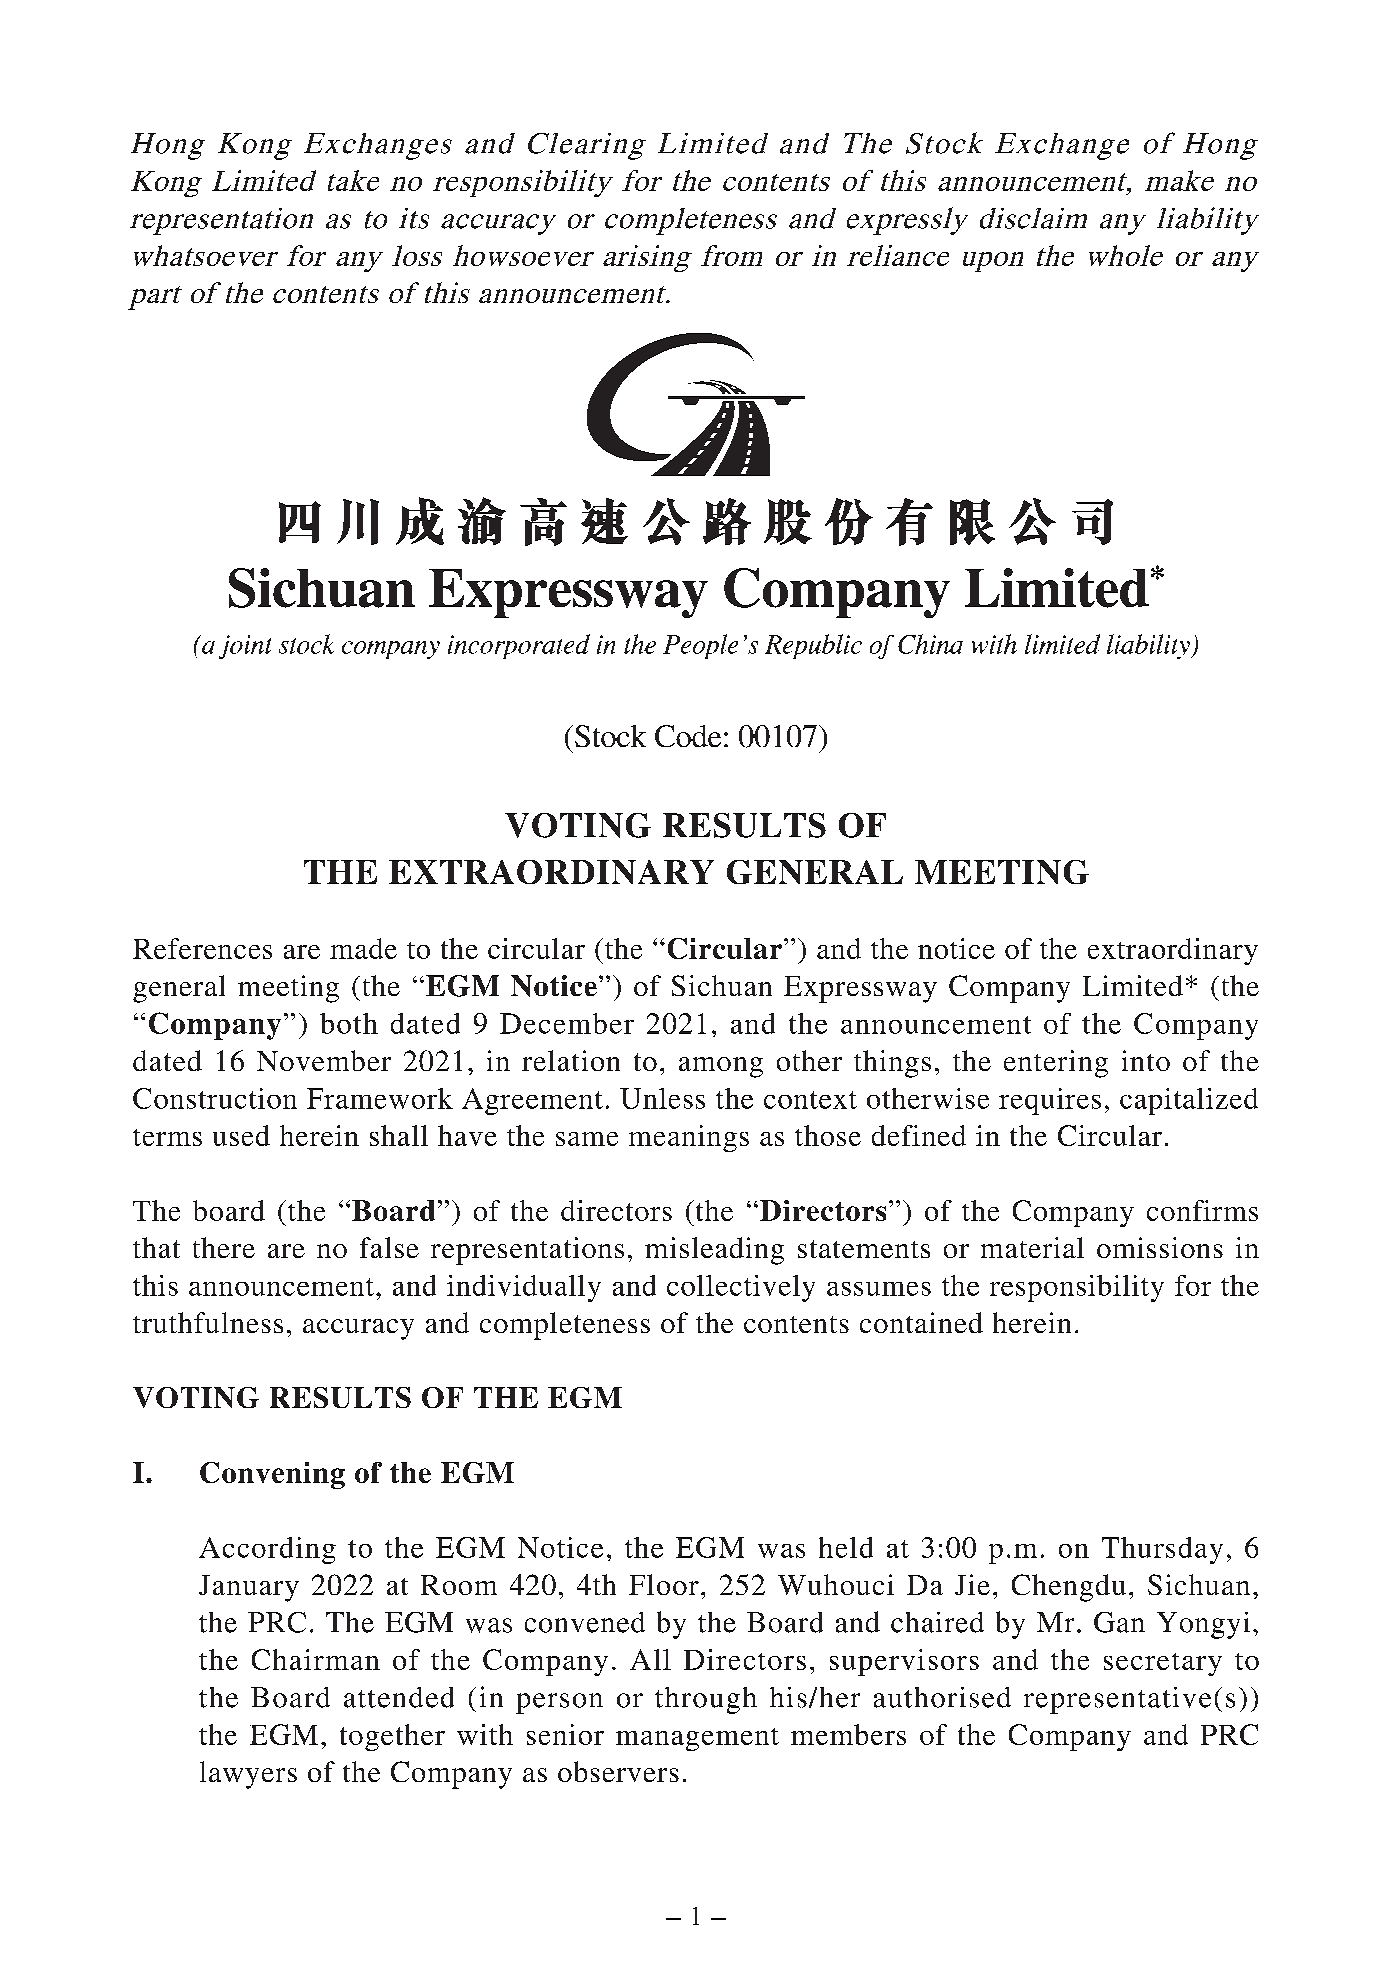 The height and width of the document is (1969, 1392). What do you see at coordinates (714, 1251) in the document?
I see `misleading` at bounding box center [714, 1251].
